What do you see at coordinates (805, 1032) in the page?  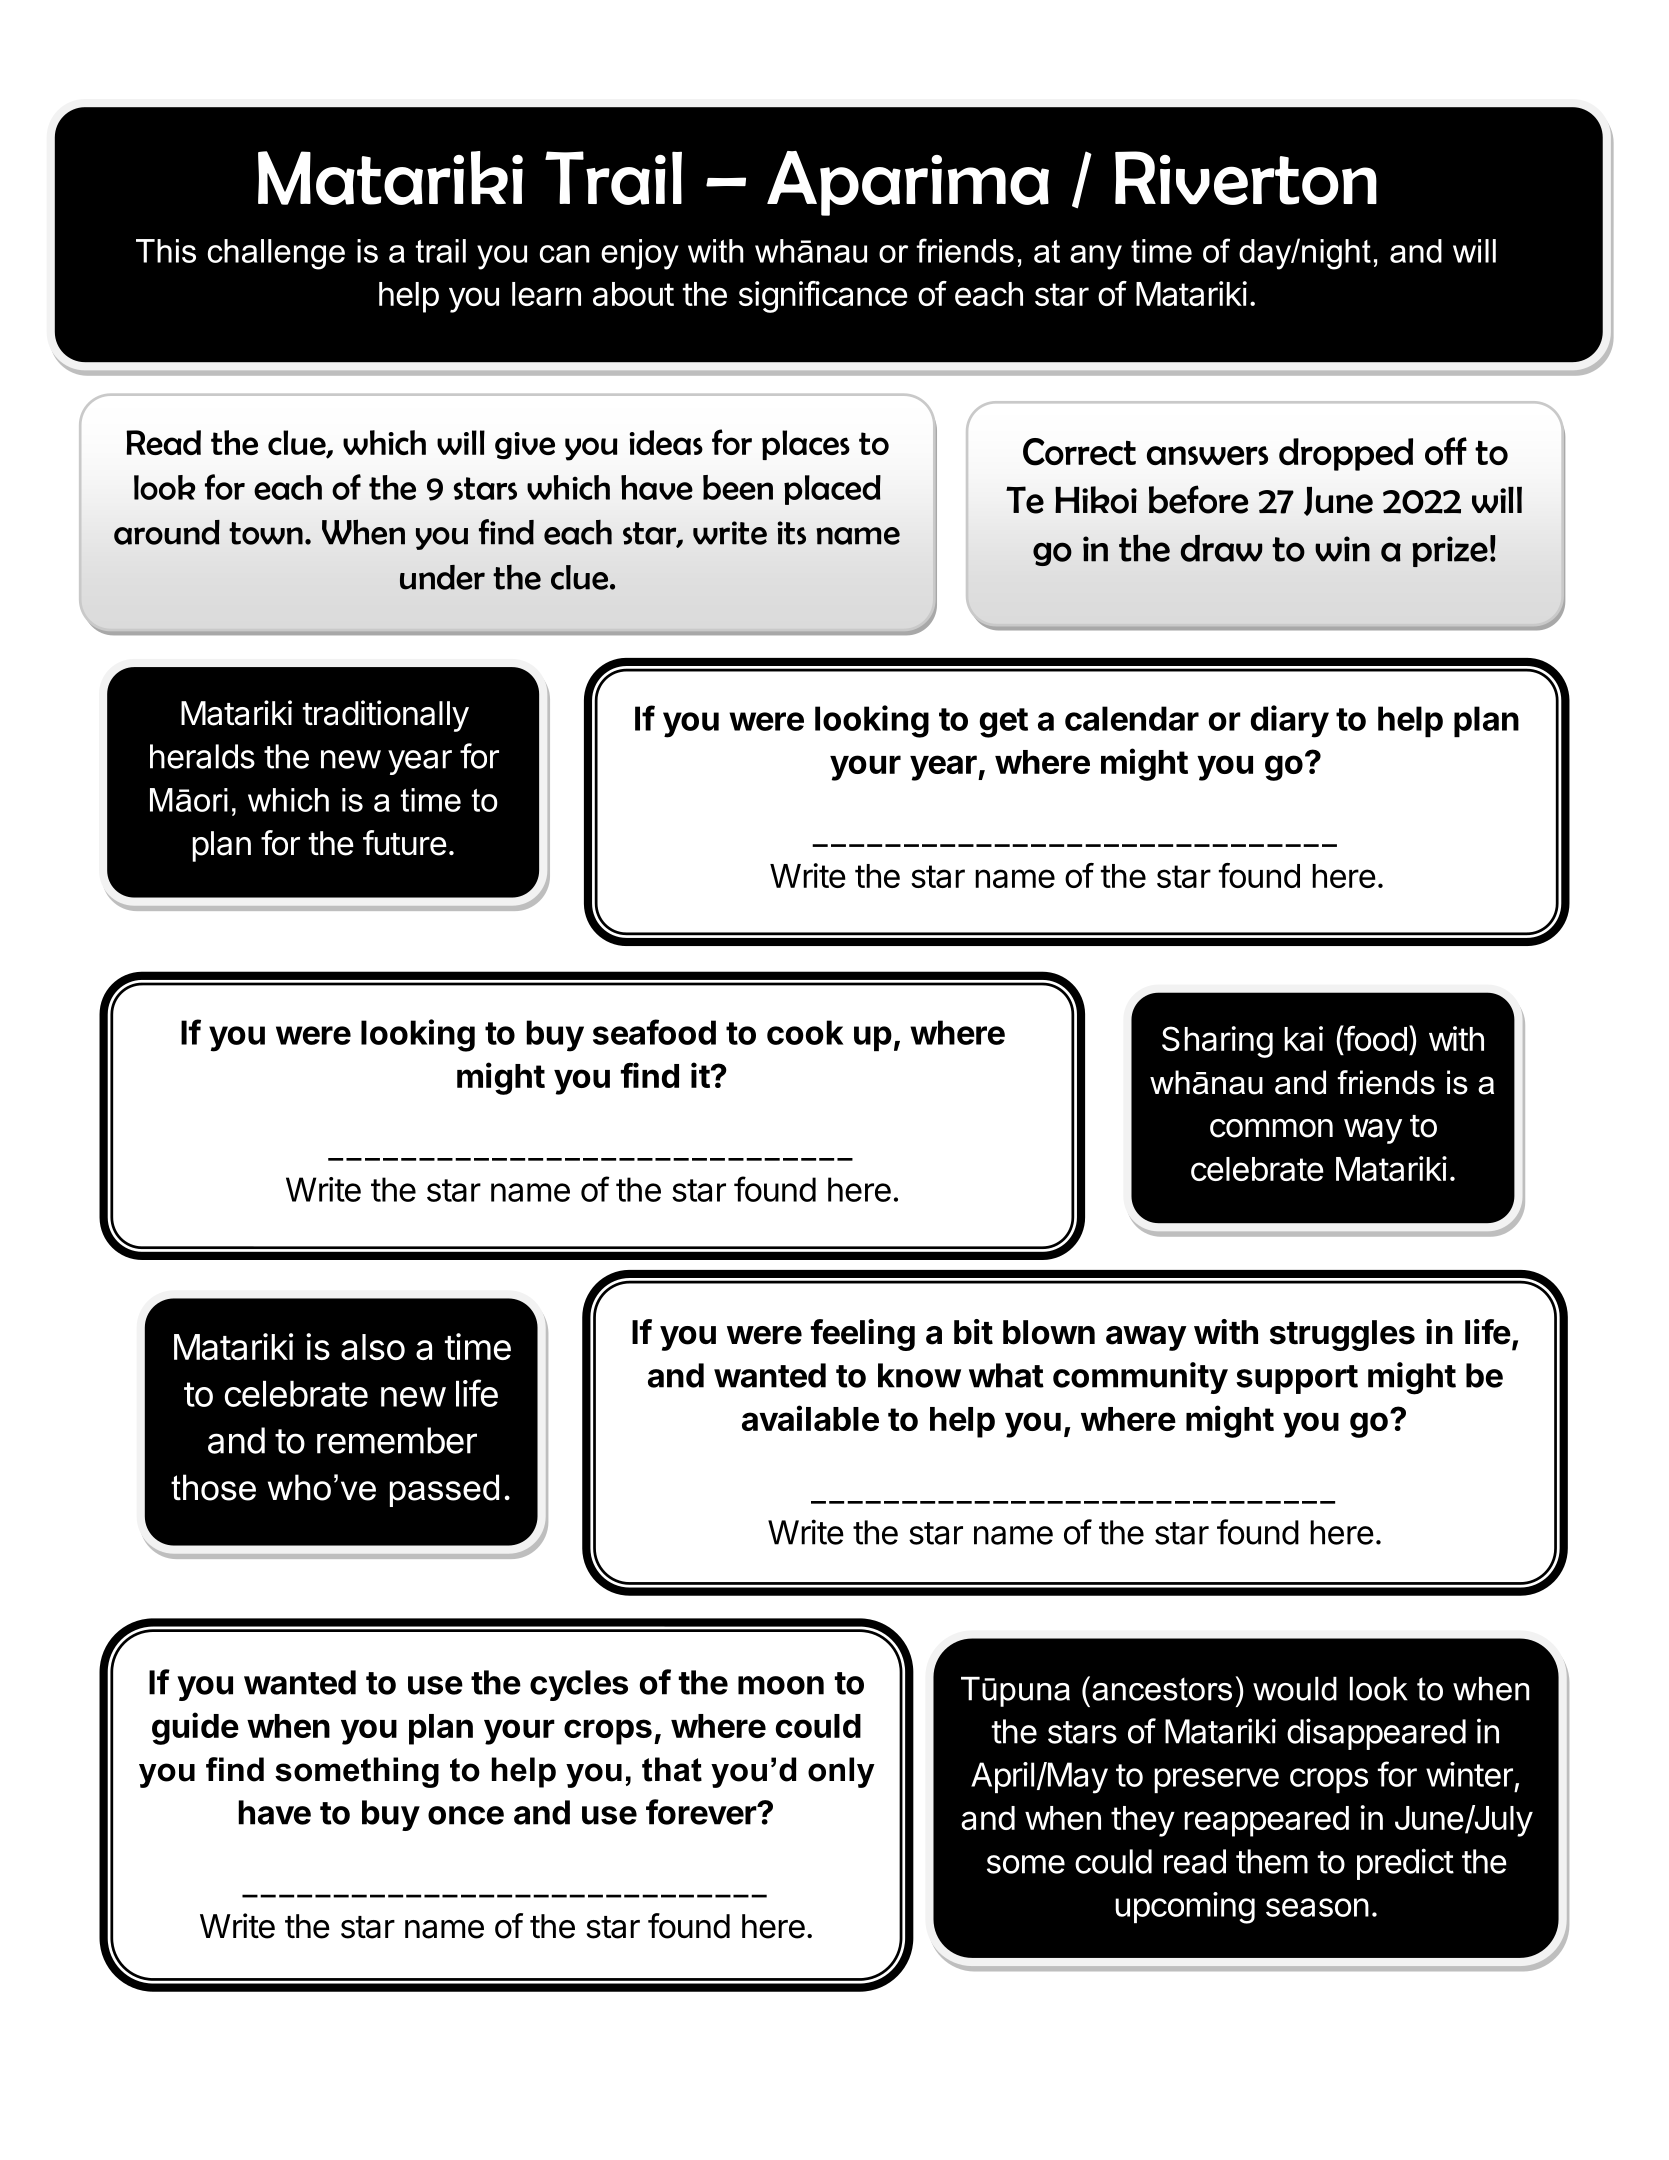 I see `cook` at bounding box center [805, 1032].
